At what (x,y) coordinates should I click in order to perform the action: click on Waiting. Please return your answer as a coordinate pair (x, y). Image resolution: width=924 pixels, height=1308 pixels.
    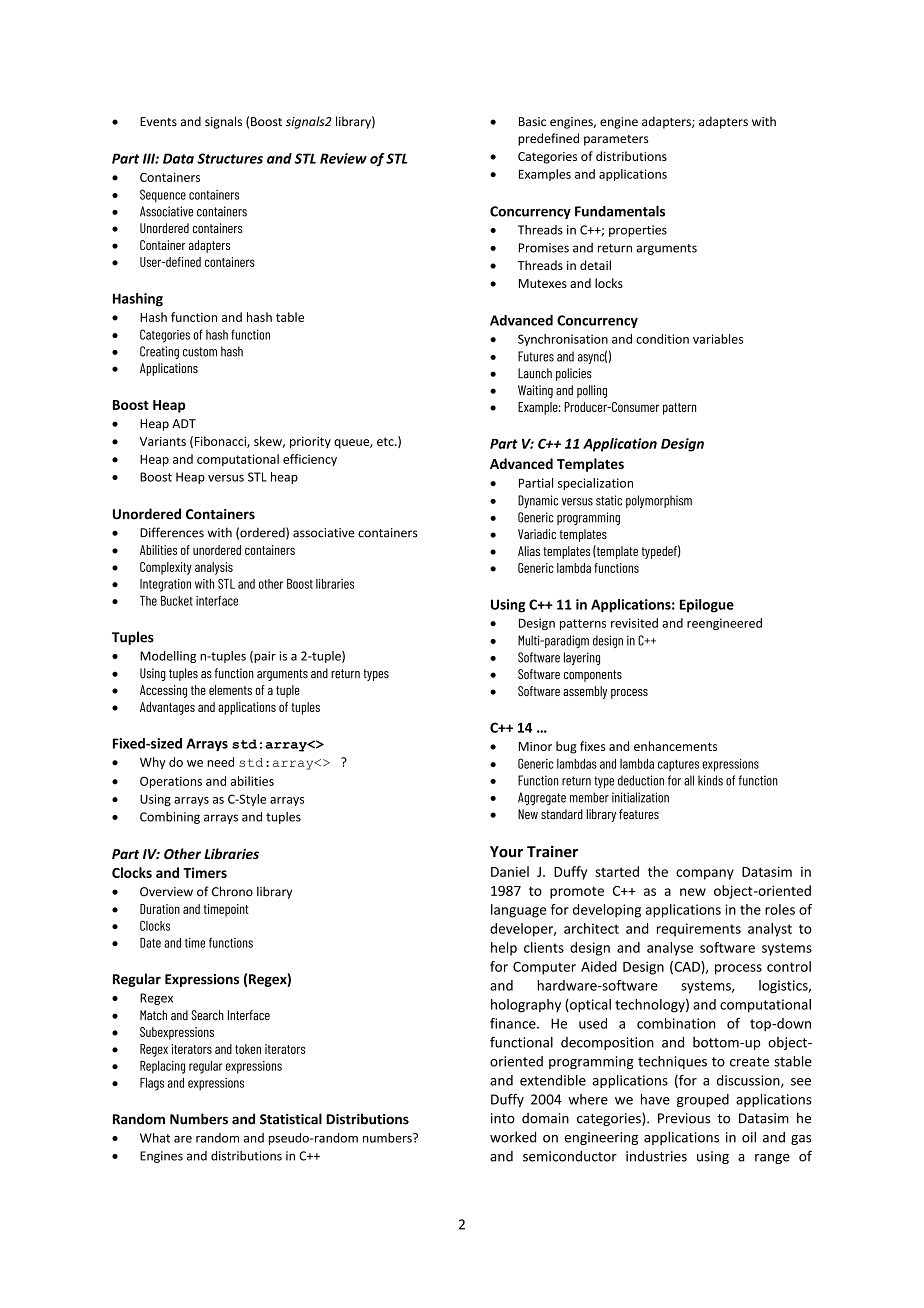
    Looking at the image, I should click on (535, 391).
